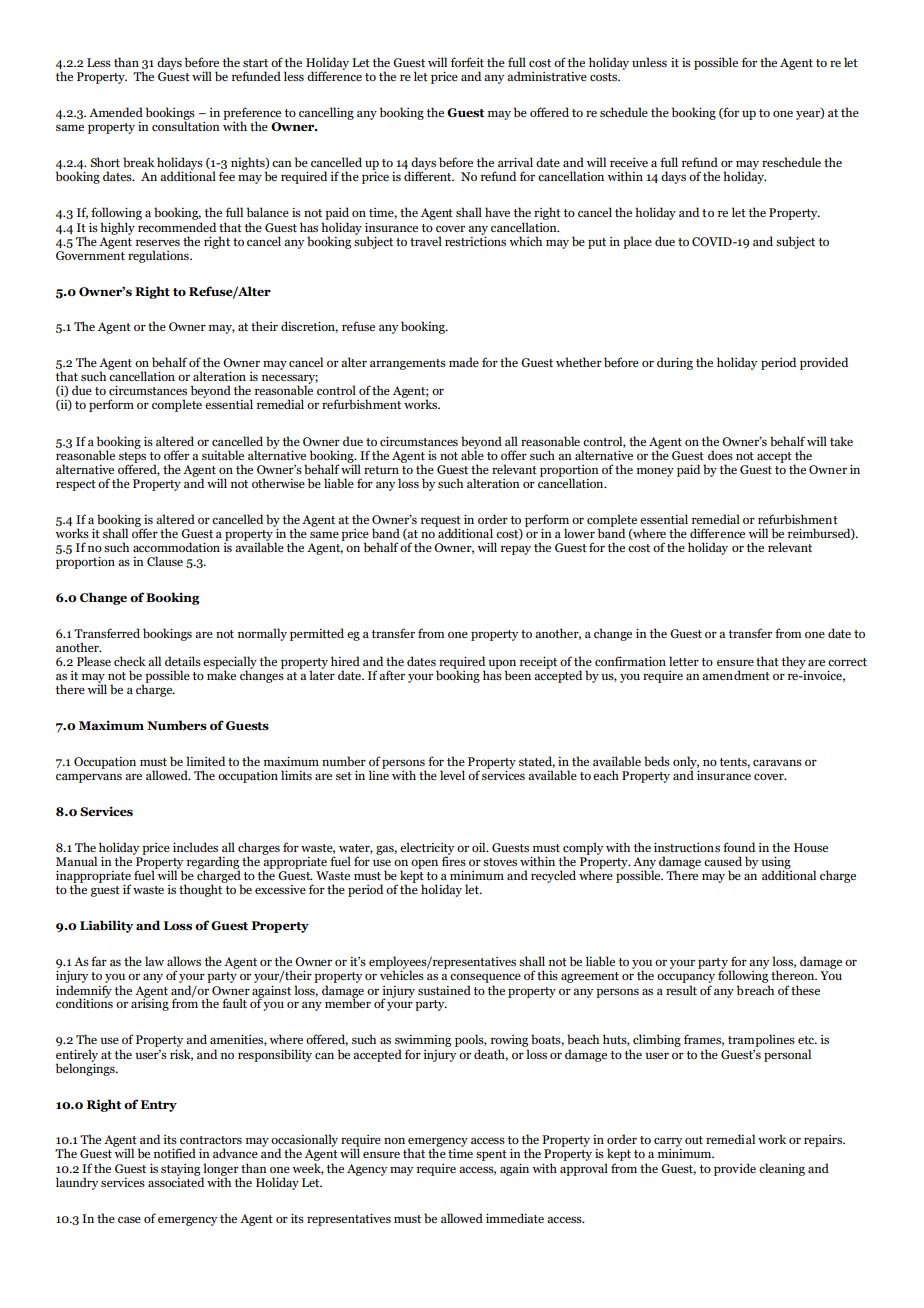 The width and height of the image is (924, 1308). I want to click on open, so click(424, 864).
